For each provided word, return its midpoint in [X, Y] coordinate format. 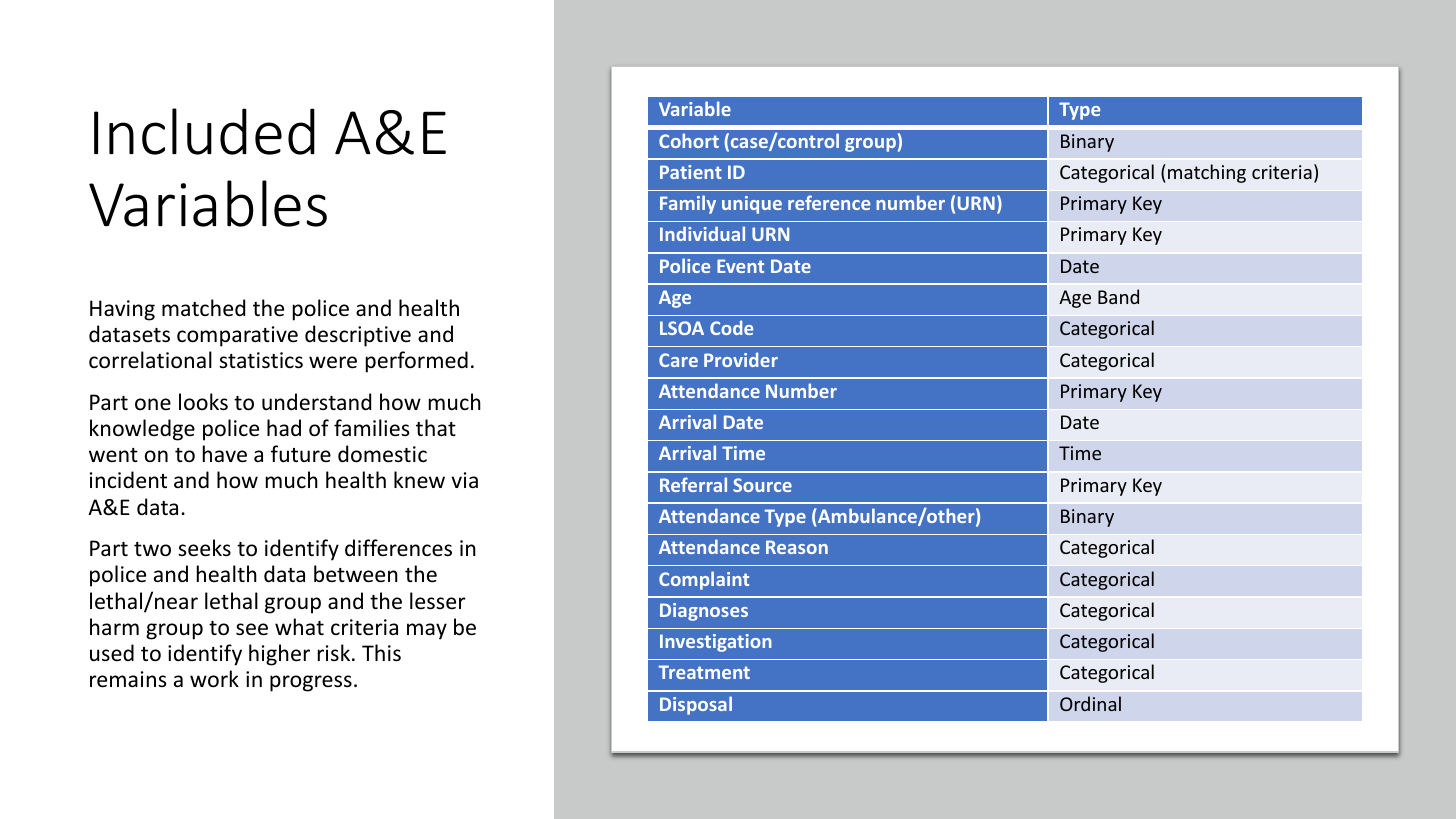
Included [204, 131]
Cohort [689, 140]
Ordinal [1090, 703]
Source [762, 485]
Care [678, 360]
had [284, 427]
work [214, 679]
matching [1207, 173]
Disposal [696, 705]
